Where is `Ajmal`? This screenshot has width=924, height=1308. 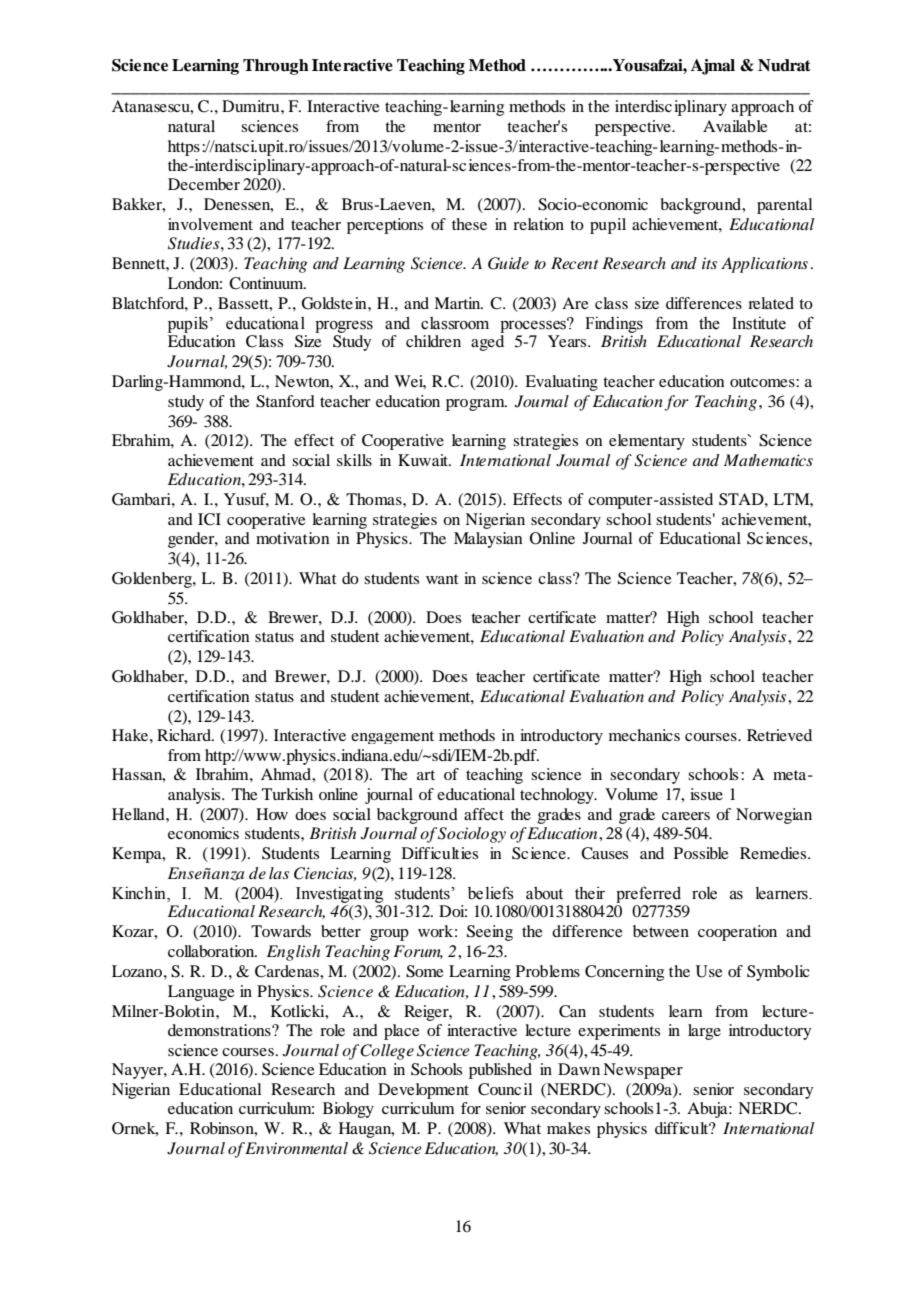
Ajmal is located at coordinates (713, 67).
